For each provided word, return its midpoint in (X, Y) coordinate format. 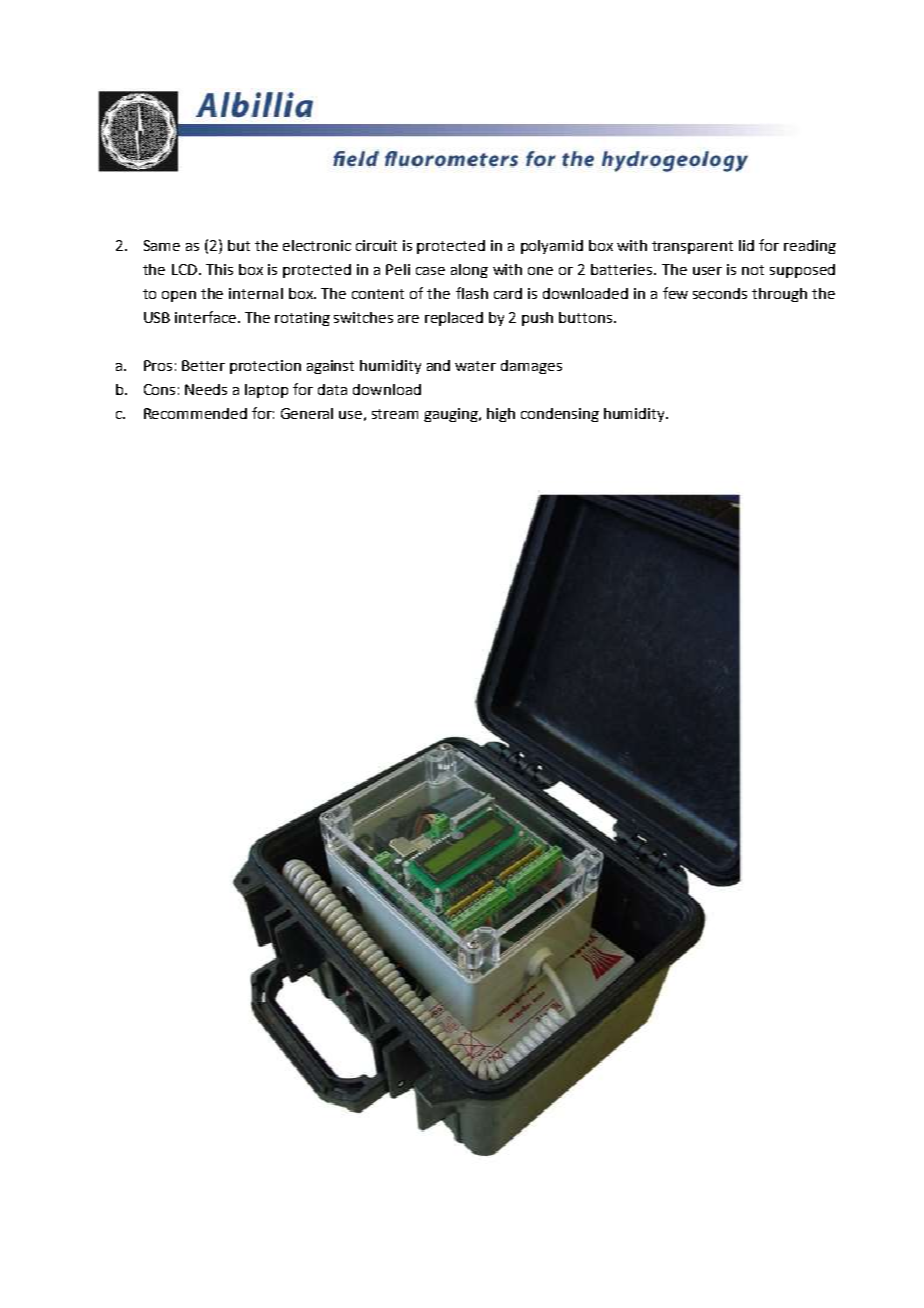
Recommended (195, 413)
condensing (560, 415)
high (501, 415)
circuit (376, 245)
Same (162, 245)
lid (746, 245)
